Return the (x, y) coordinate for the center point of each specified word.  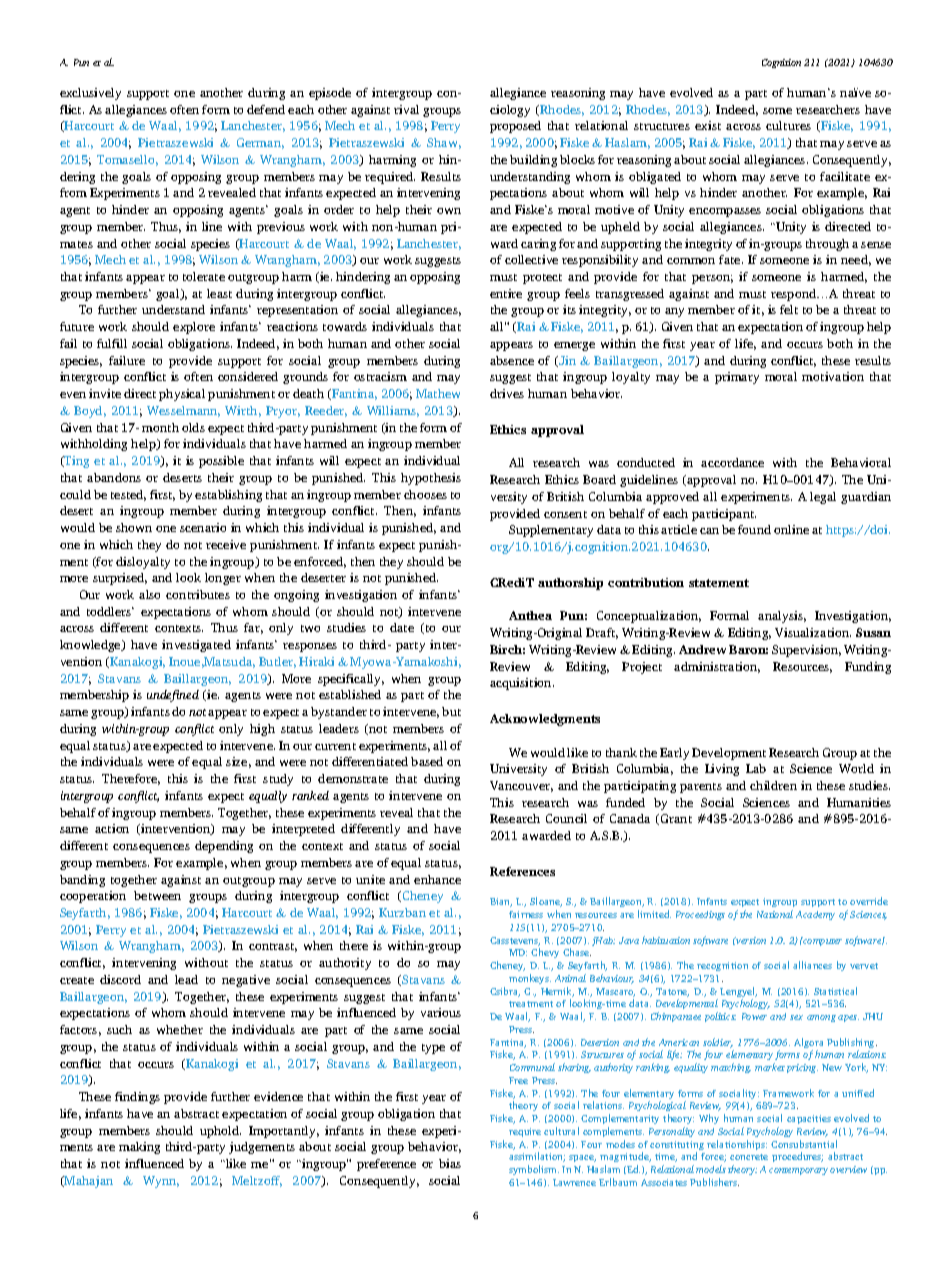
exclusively (90, 94)
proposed (515, 127)
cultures (788, 125)
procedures (797, 1157)
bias (450, 1163)
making (139, 1148)
